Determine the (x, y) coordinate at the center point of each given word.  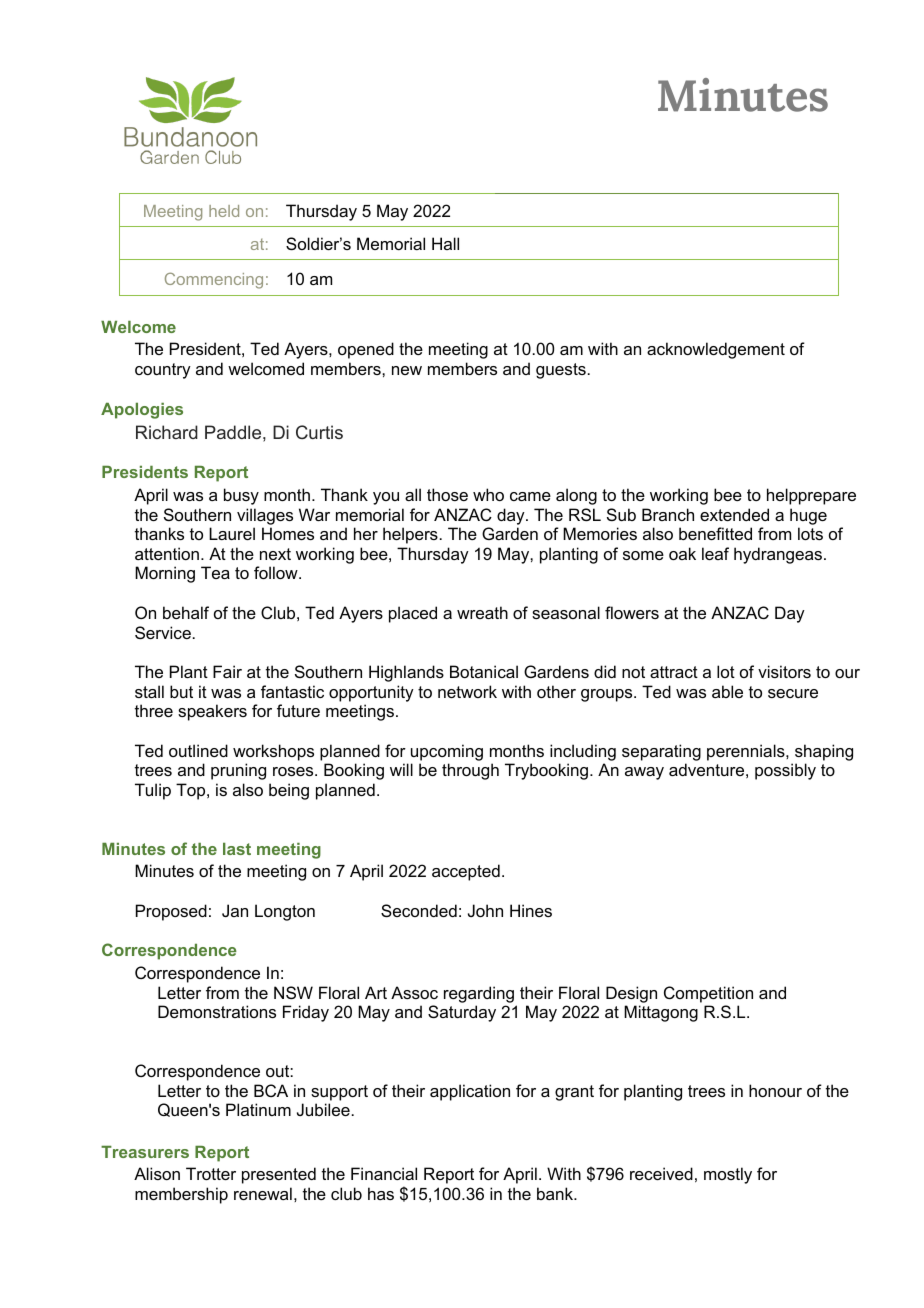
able (727, 691)
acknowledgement (716, 350)
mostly (728, 1175)
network (467, 691)
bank (556, 1193)
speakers (212, 712)
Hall (445, 243)
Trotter (211, 1173)
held (224, 211)
